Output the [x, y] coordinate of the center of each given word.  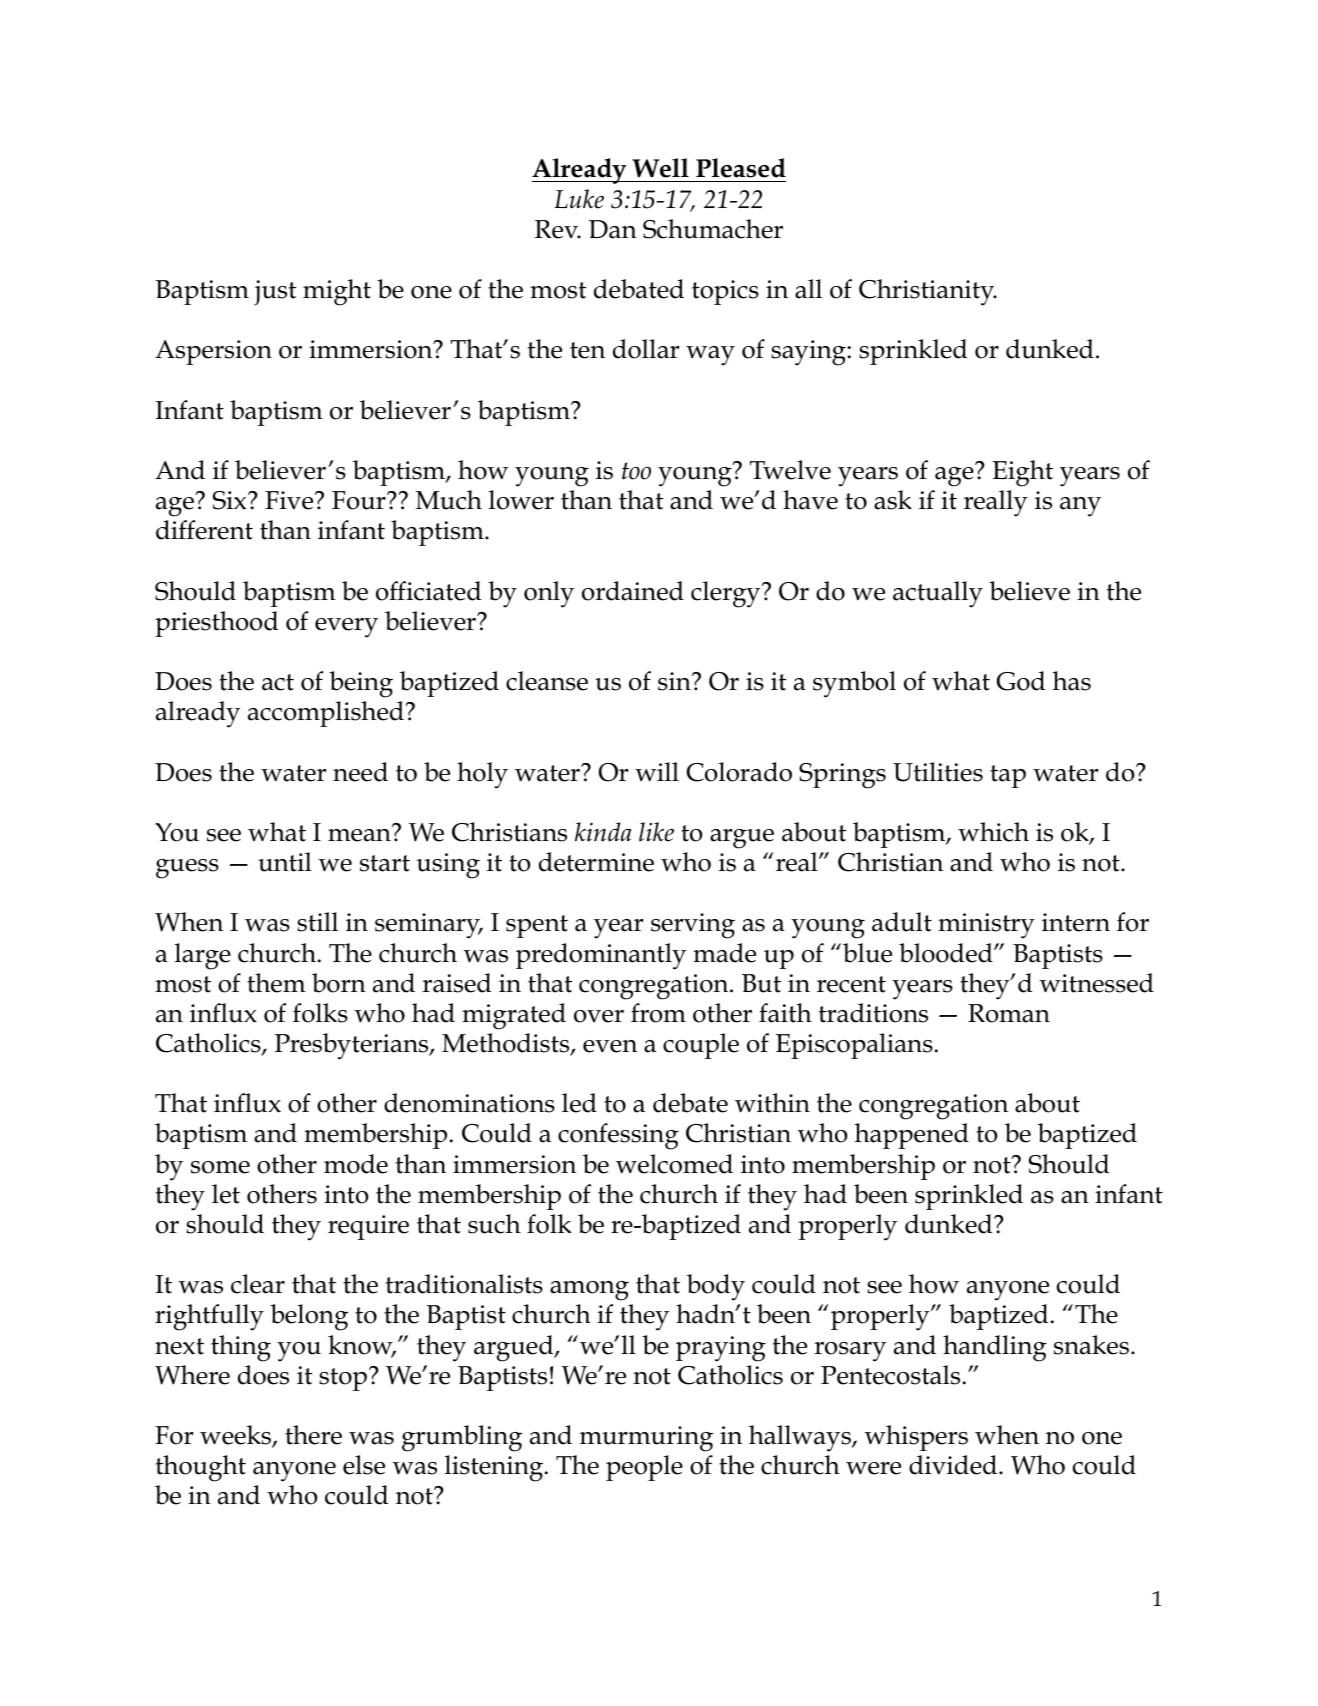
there [313, 1435]
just [275, 292]
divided [954, 1465]
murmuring [646, 1439]
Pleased [741, 168]
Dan [613, 229]
